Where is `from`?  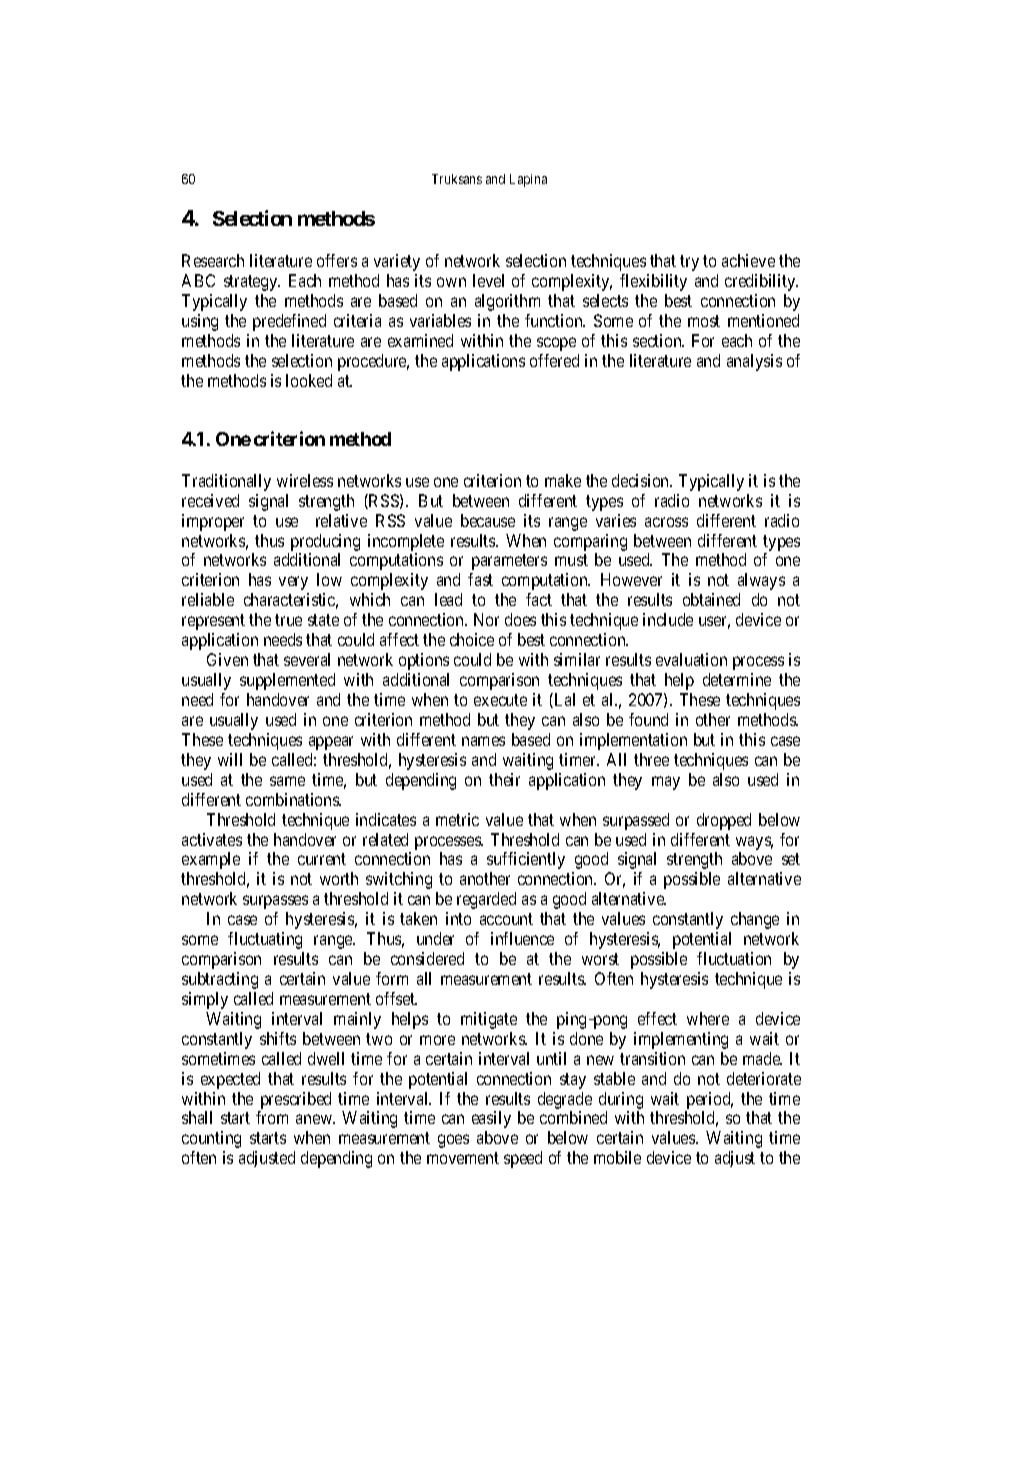
from is located at coordinates (272, 1117).
